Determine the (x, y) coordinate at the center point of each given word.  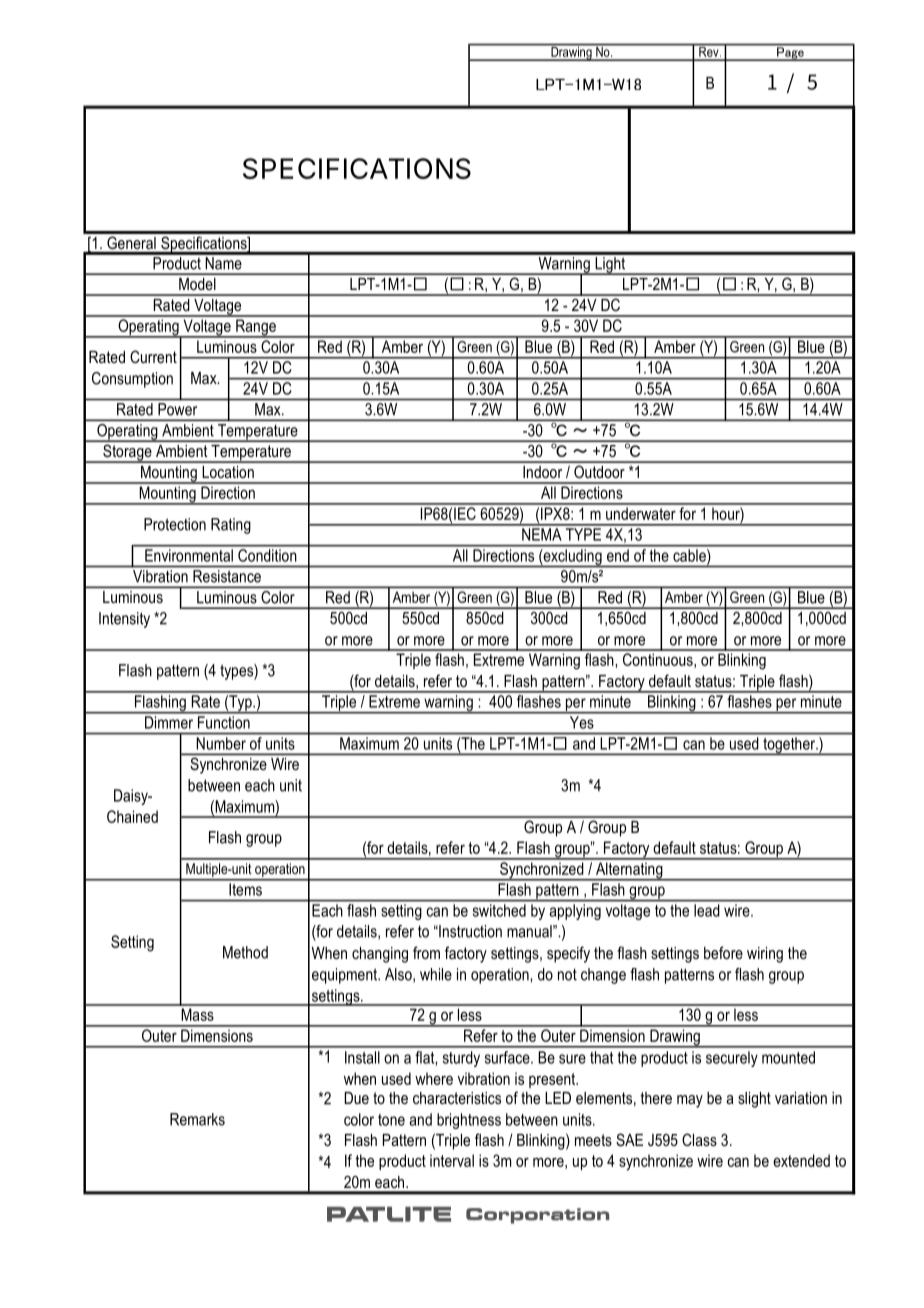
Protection (175, 524)
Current (153, 356)
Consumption (132, 380)
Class (699, 1139)
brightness (469, 1121)
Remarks (197, 1119)
